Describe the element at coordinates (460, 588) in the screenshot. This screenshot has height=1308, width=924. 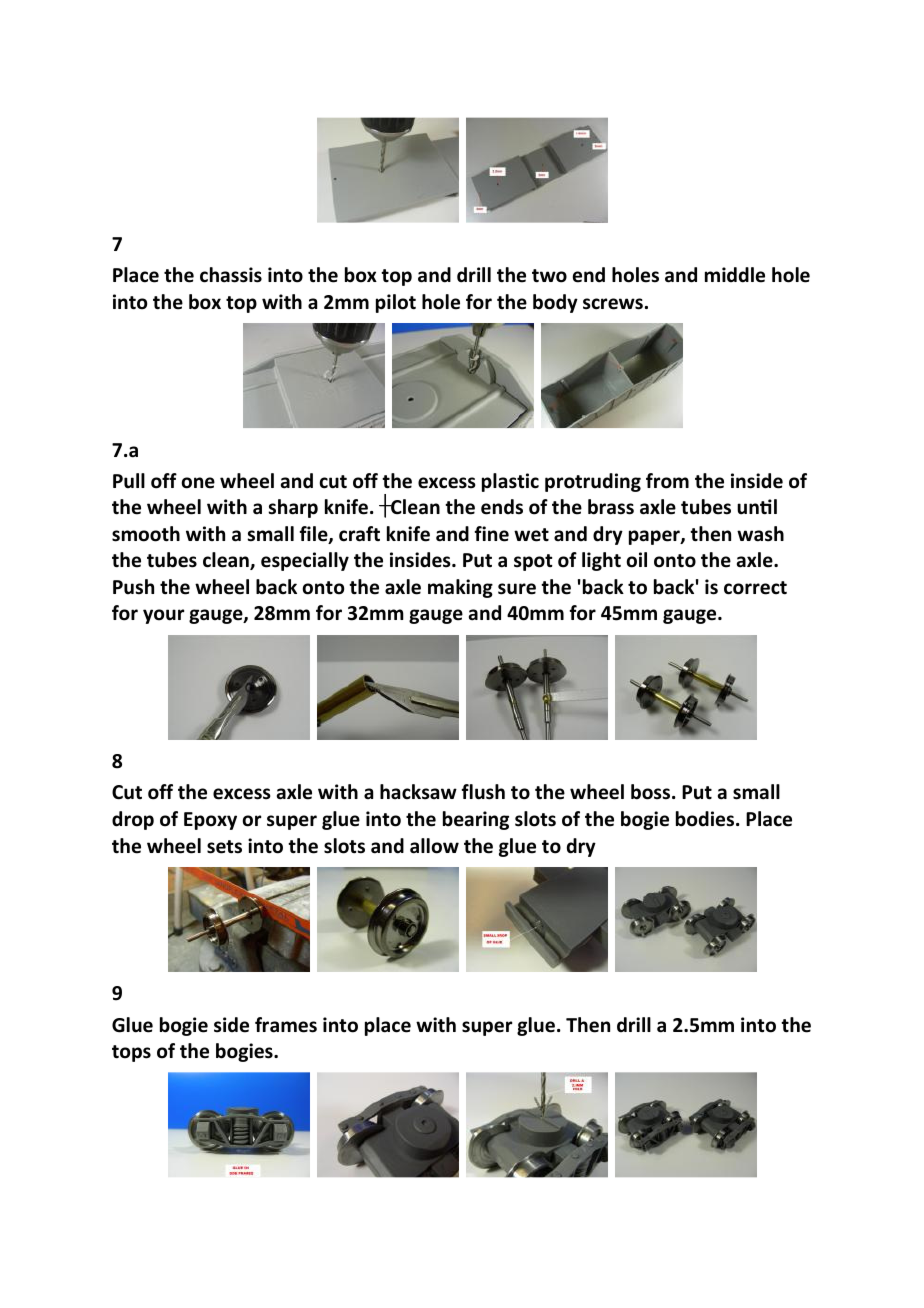
I see `making` at that location.
